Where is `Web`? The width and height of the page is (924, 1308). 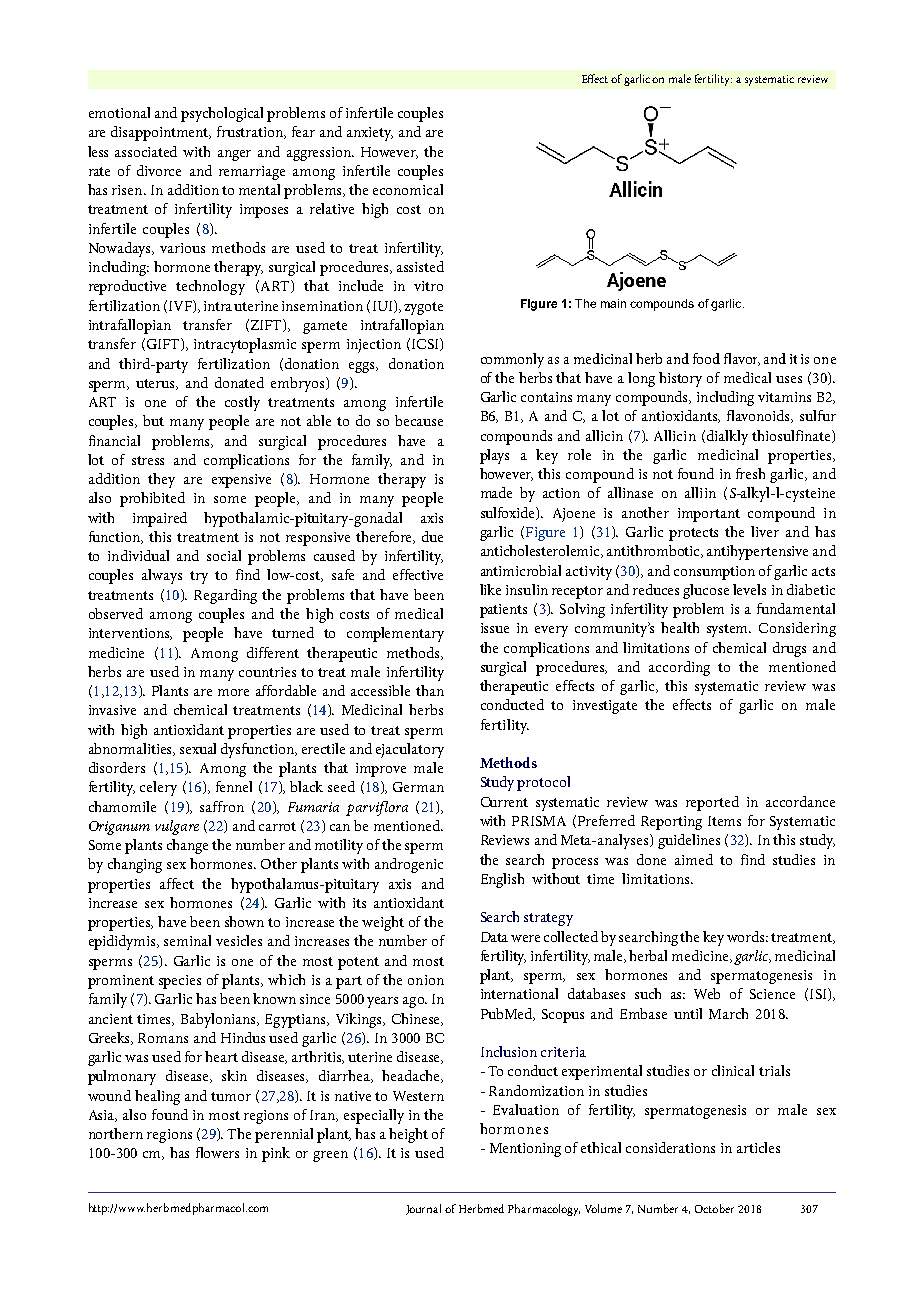
Web is located at coordinates (707, 993).
